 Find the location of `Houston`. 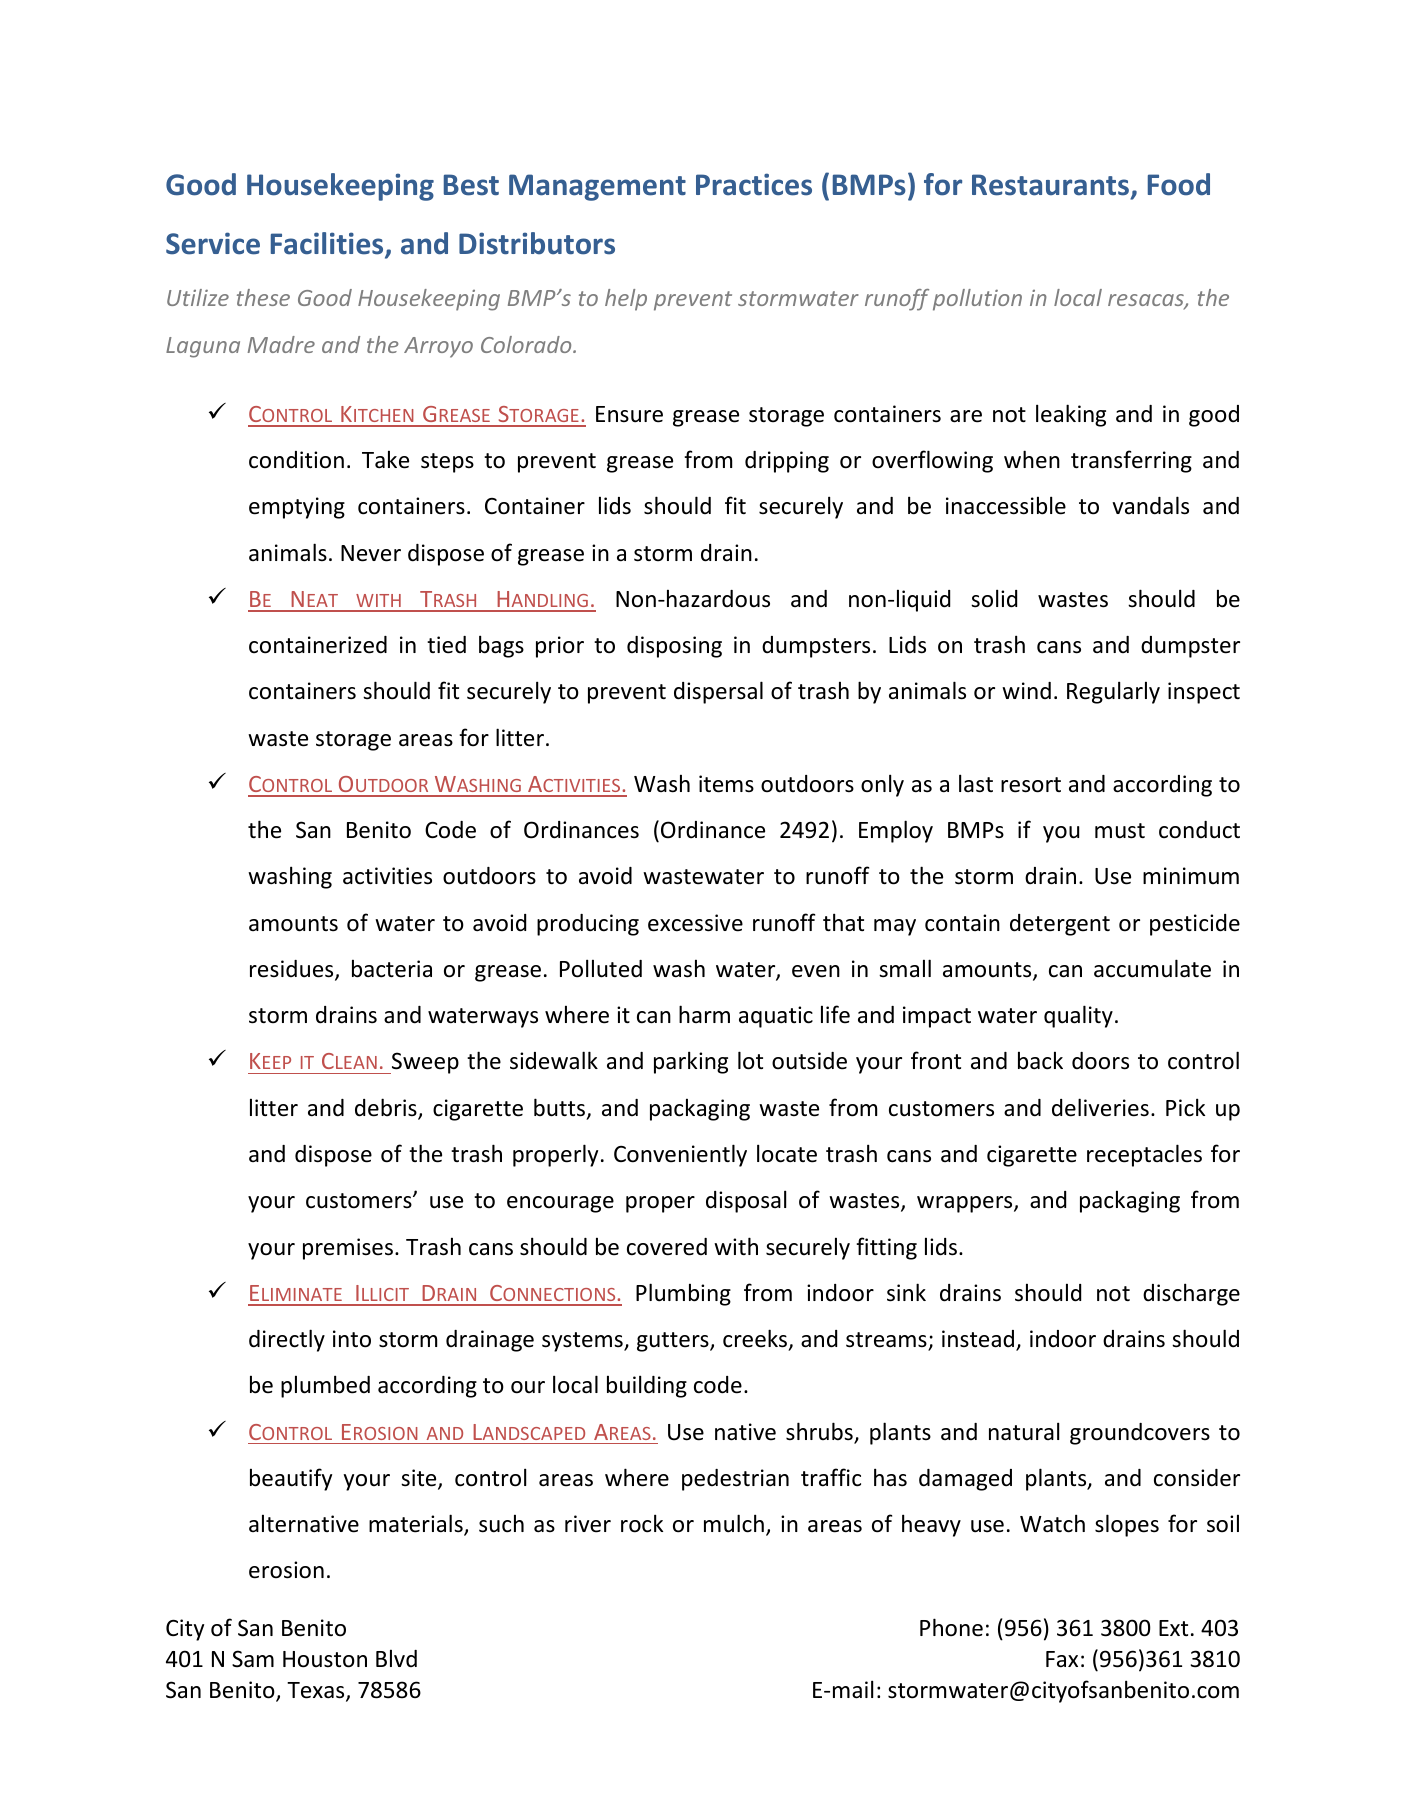

Houston is located at coordinates (325, 1659).
